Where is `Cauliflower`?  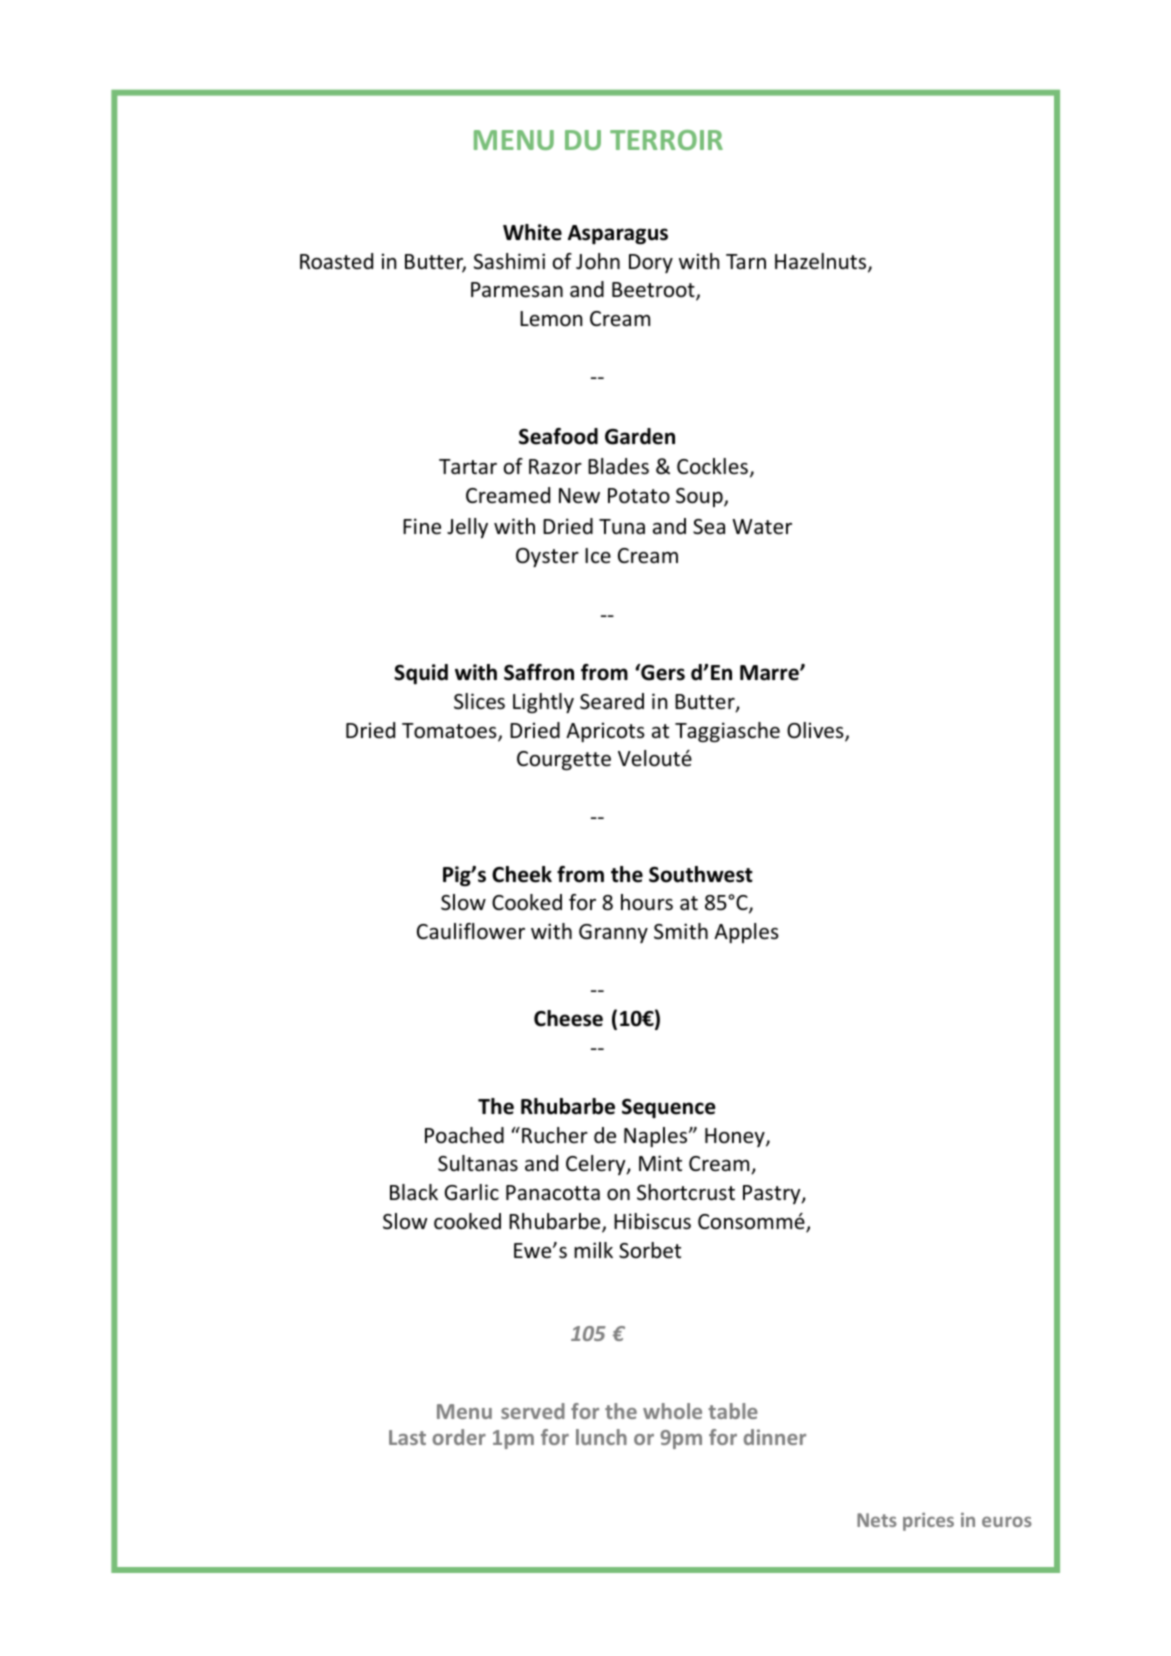 Cauliflower is located at coordinates (471, 931).
